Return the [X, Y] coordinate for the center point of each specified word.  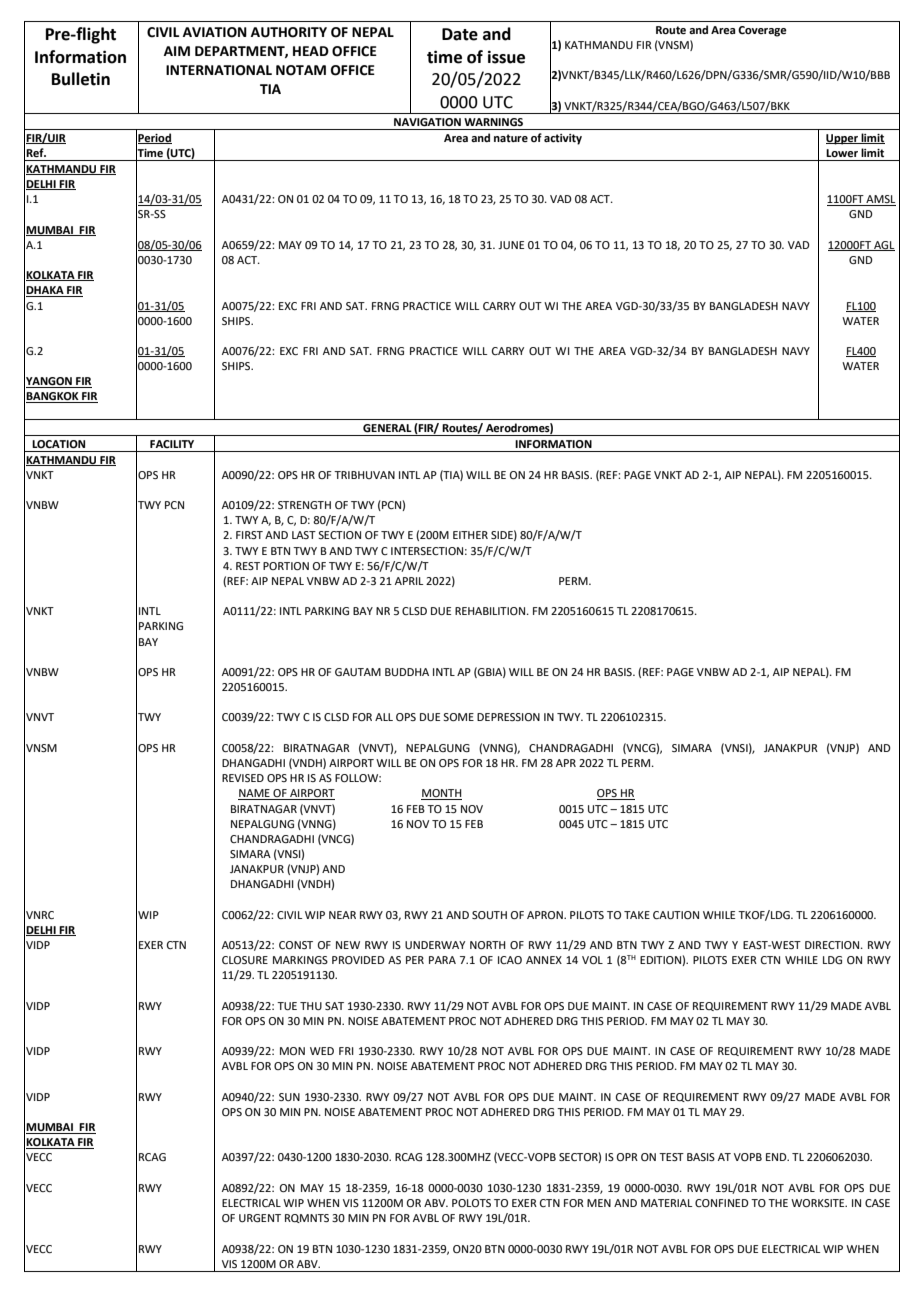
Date [460, 34]
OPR [627, 1157]
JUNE [511, 245]
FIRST [249, 535]
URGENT [260, 1218]
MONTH [441, 794]
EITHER [470, 535]
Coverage [762, 31]
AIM [177, 51]
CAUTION [676, 915]
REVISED [243, 778]
